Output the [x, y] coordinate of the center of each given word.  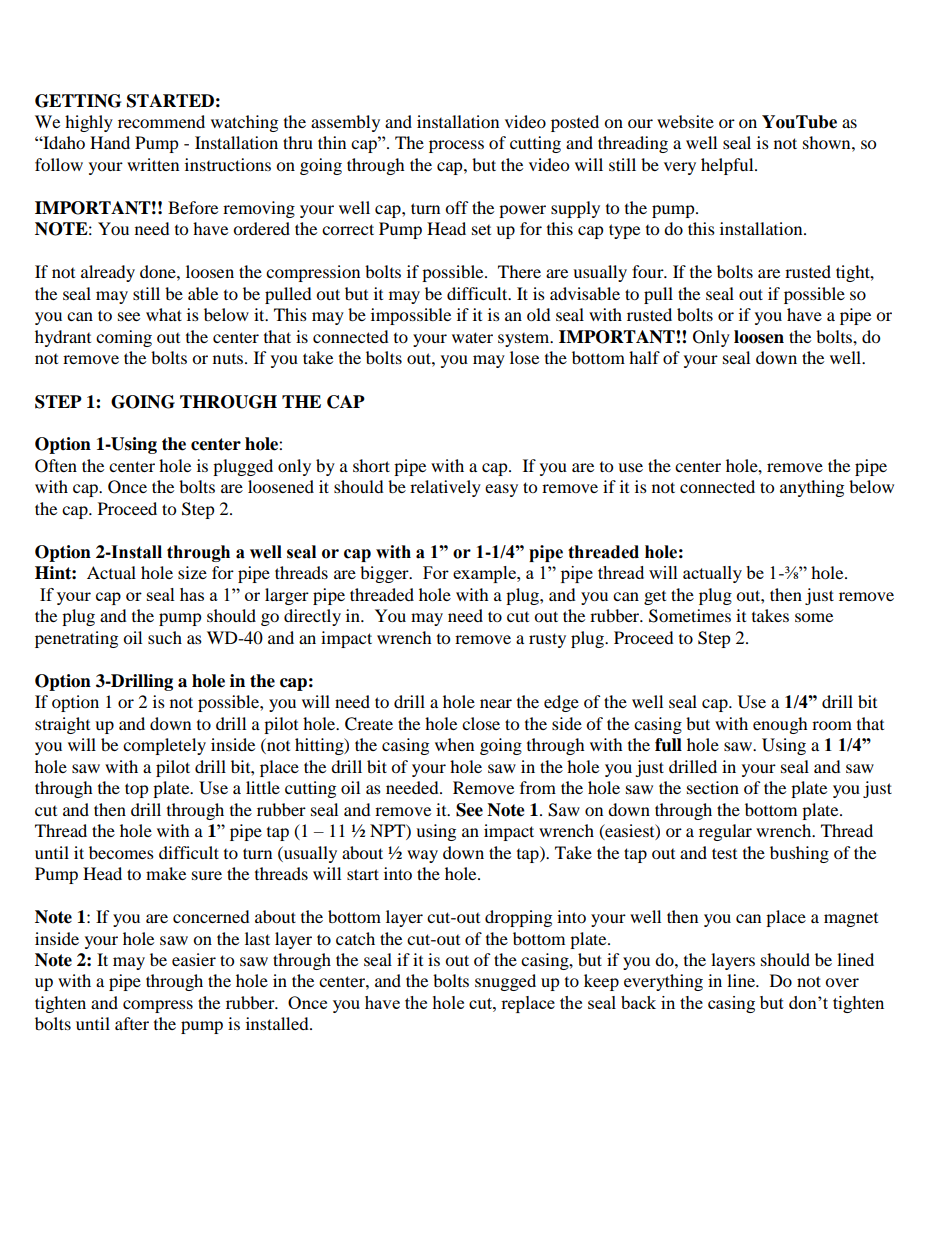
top [137, 790]
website [685, 121]
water [472, 337]
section [713, 787]
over [842, 982]
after [132, 1023]
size [192, 572]
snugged [505, 982]
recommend [161, 121]
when [454, 744]
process [456, 146]
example [485, 574]
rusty [547, 640]
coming [124, 338]
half [644, 357]
